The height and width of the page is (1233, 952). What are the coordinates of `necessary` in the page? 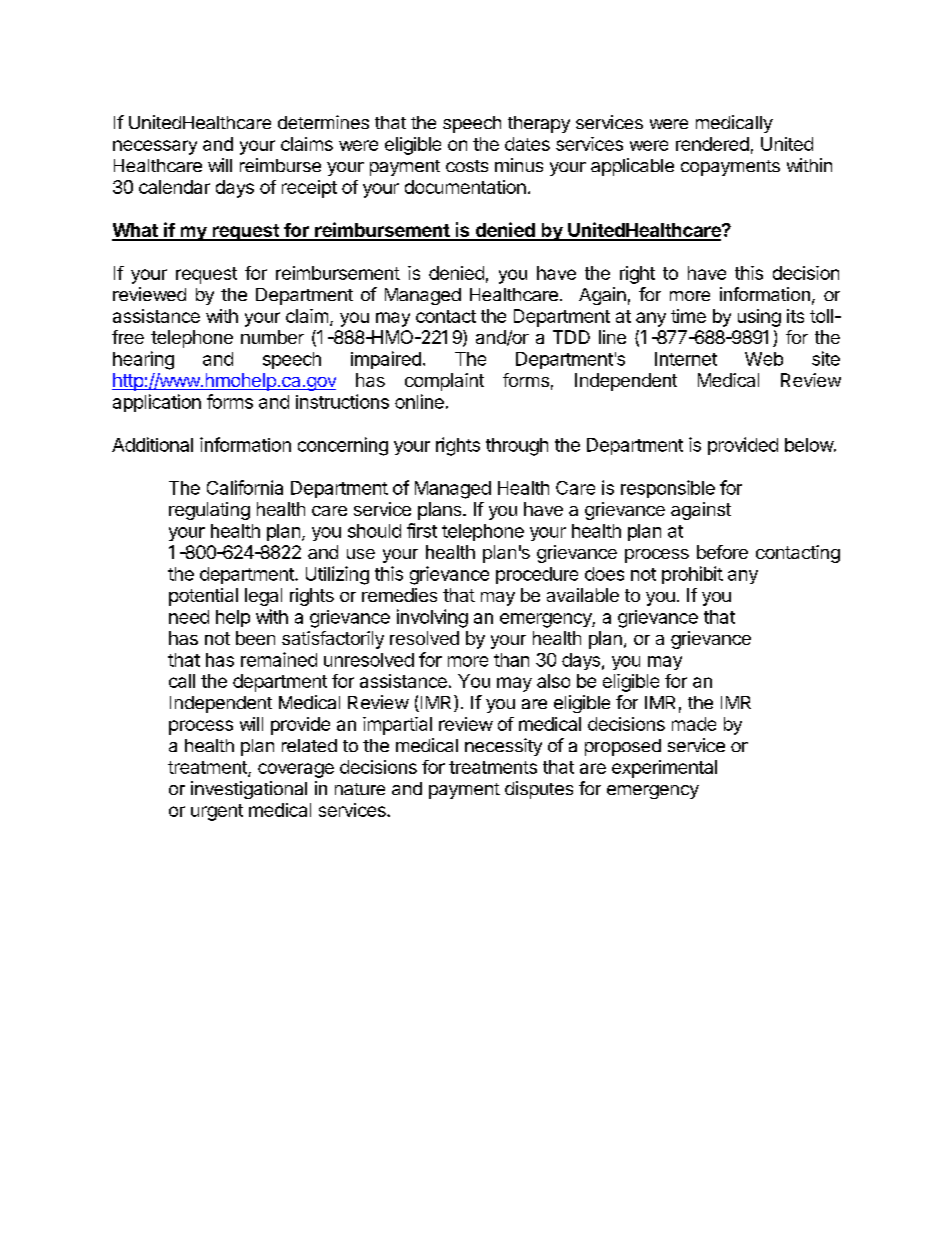 It's located at (155, 147).
